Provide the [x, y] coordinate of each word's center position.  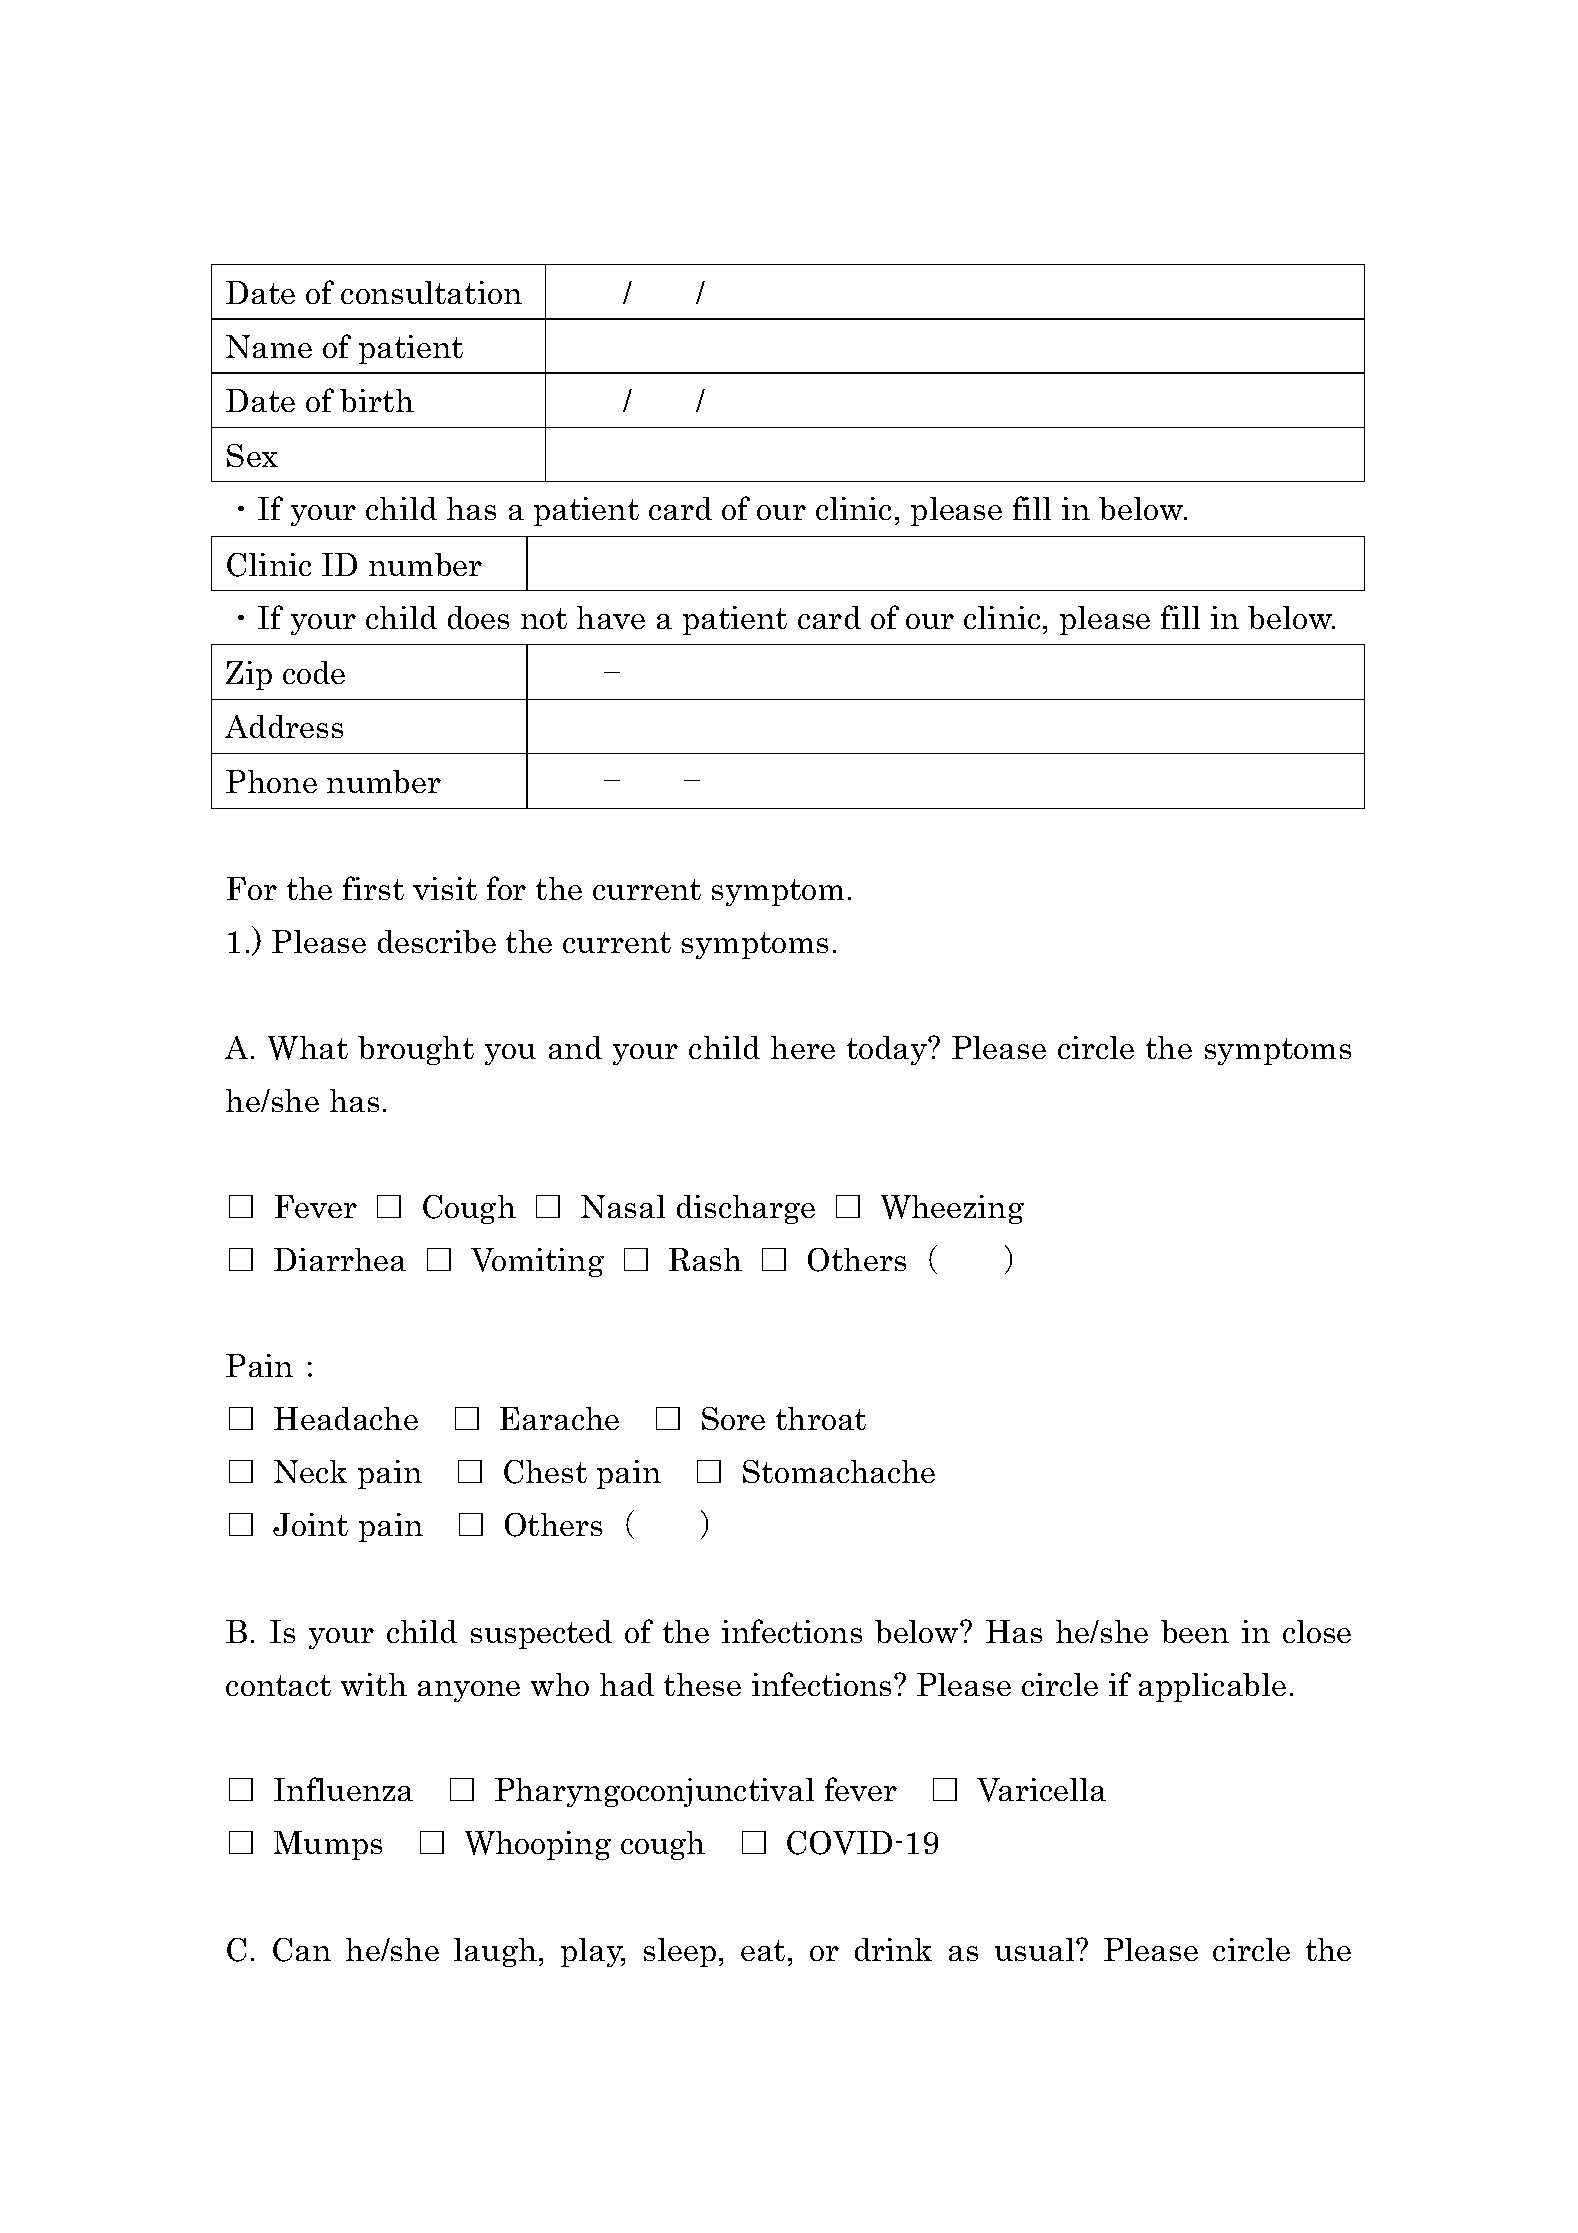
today [888, 1050]
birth [377, 400]
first [373, 888]
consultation [431, 292]
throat [821, 1418]
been [1195, 1631]
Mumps [328, 1845]
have [611, 617]
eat [763, 1950]
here [803, 1047]
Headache [346, 1418]
